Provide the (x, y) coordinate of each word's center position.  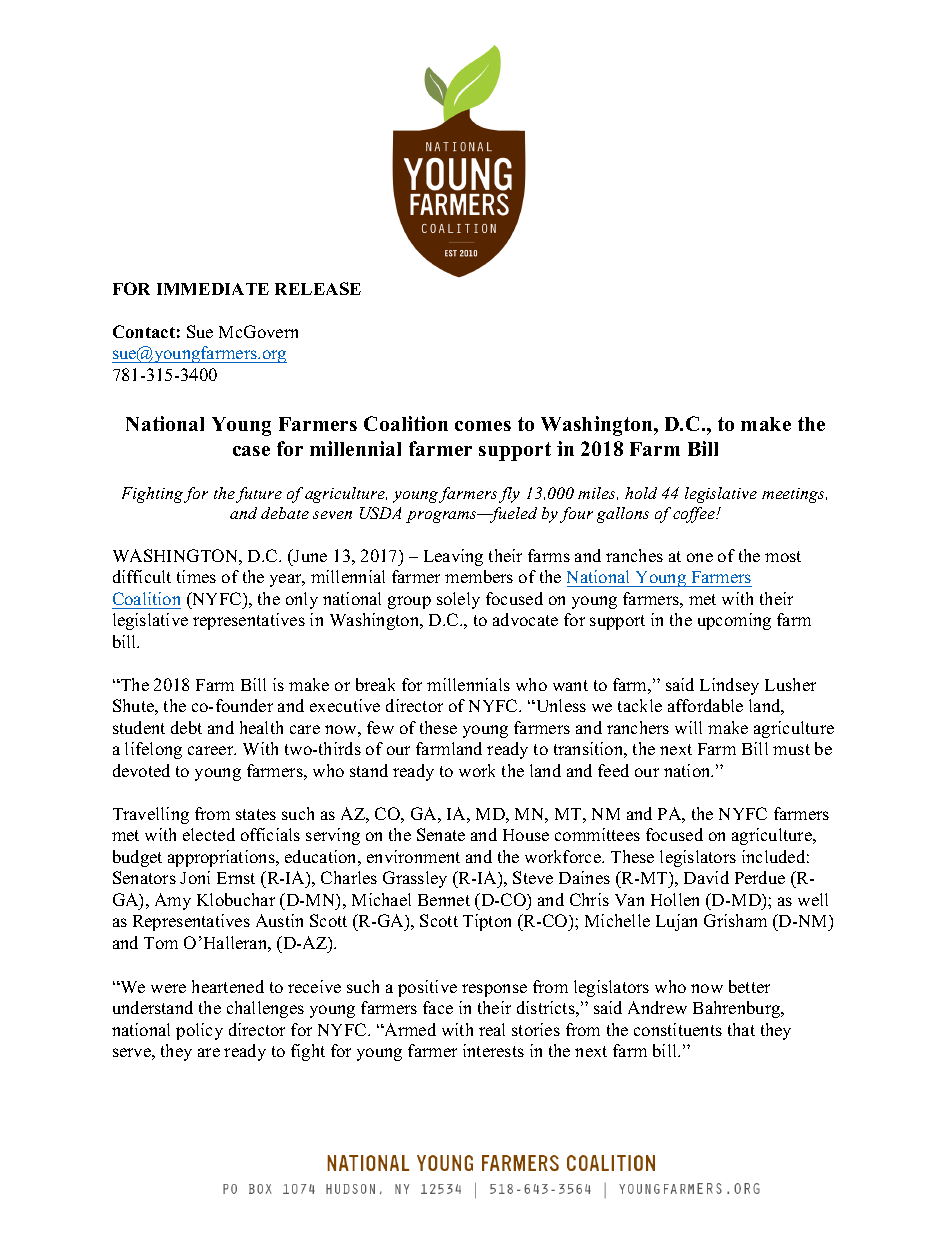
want (570, 685)
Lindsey (729, 686)
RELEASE (318, 288)
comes (483, 426)
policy (199, 1031)
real (492, 1029)
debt (186, 727)
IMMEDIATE (213, 289)
